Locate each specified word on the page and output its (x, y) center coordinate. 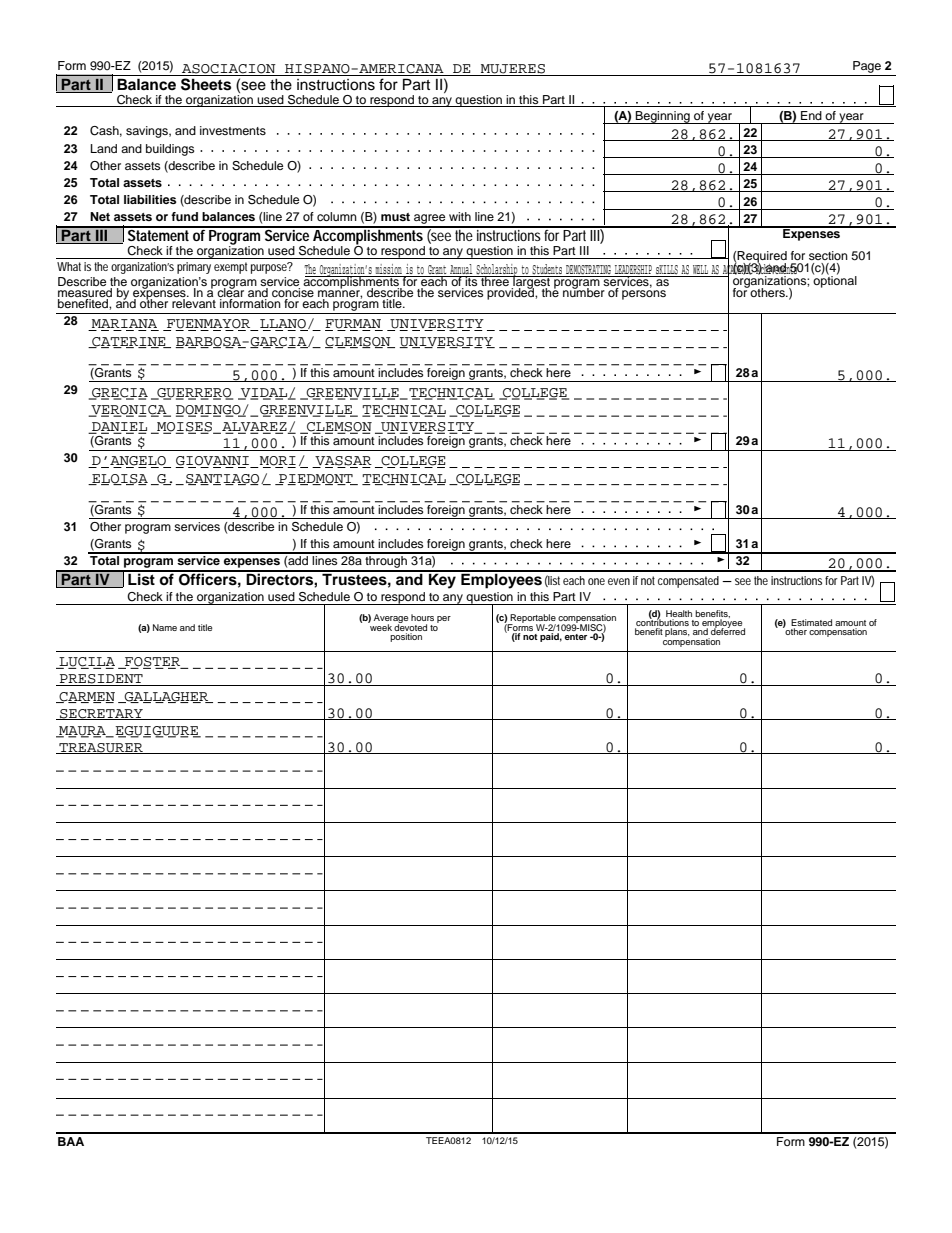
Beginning (663, 117)
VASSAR (342, 462)
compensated (688, 582)
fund (184, 216)
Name (165, 627)
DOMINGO (209, 411)
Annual (461, 270)
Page (867, 67)
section (828, 255)
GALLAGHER (167, 697)
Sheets (206, 84)
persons (644, 295)
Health (679, 613)
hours (422, 617)
